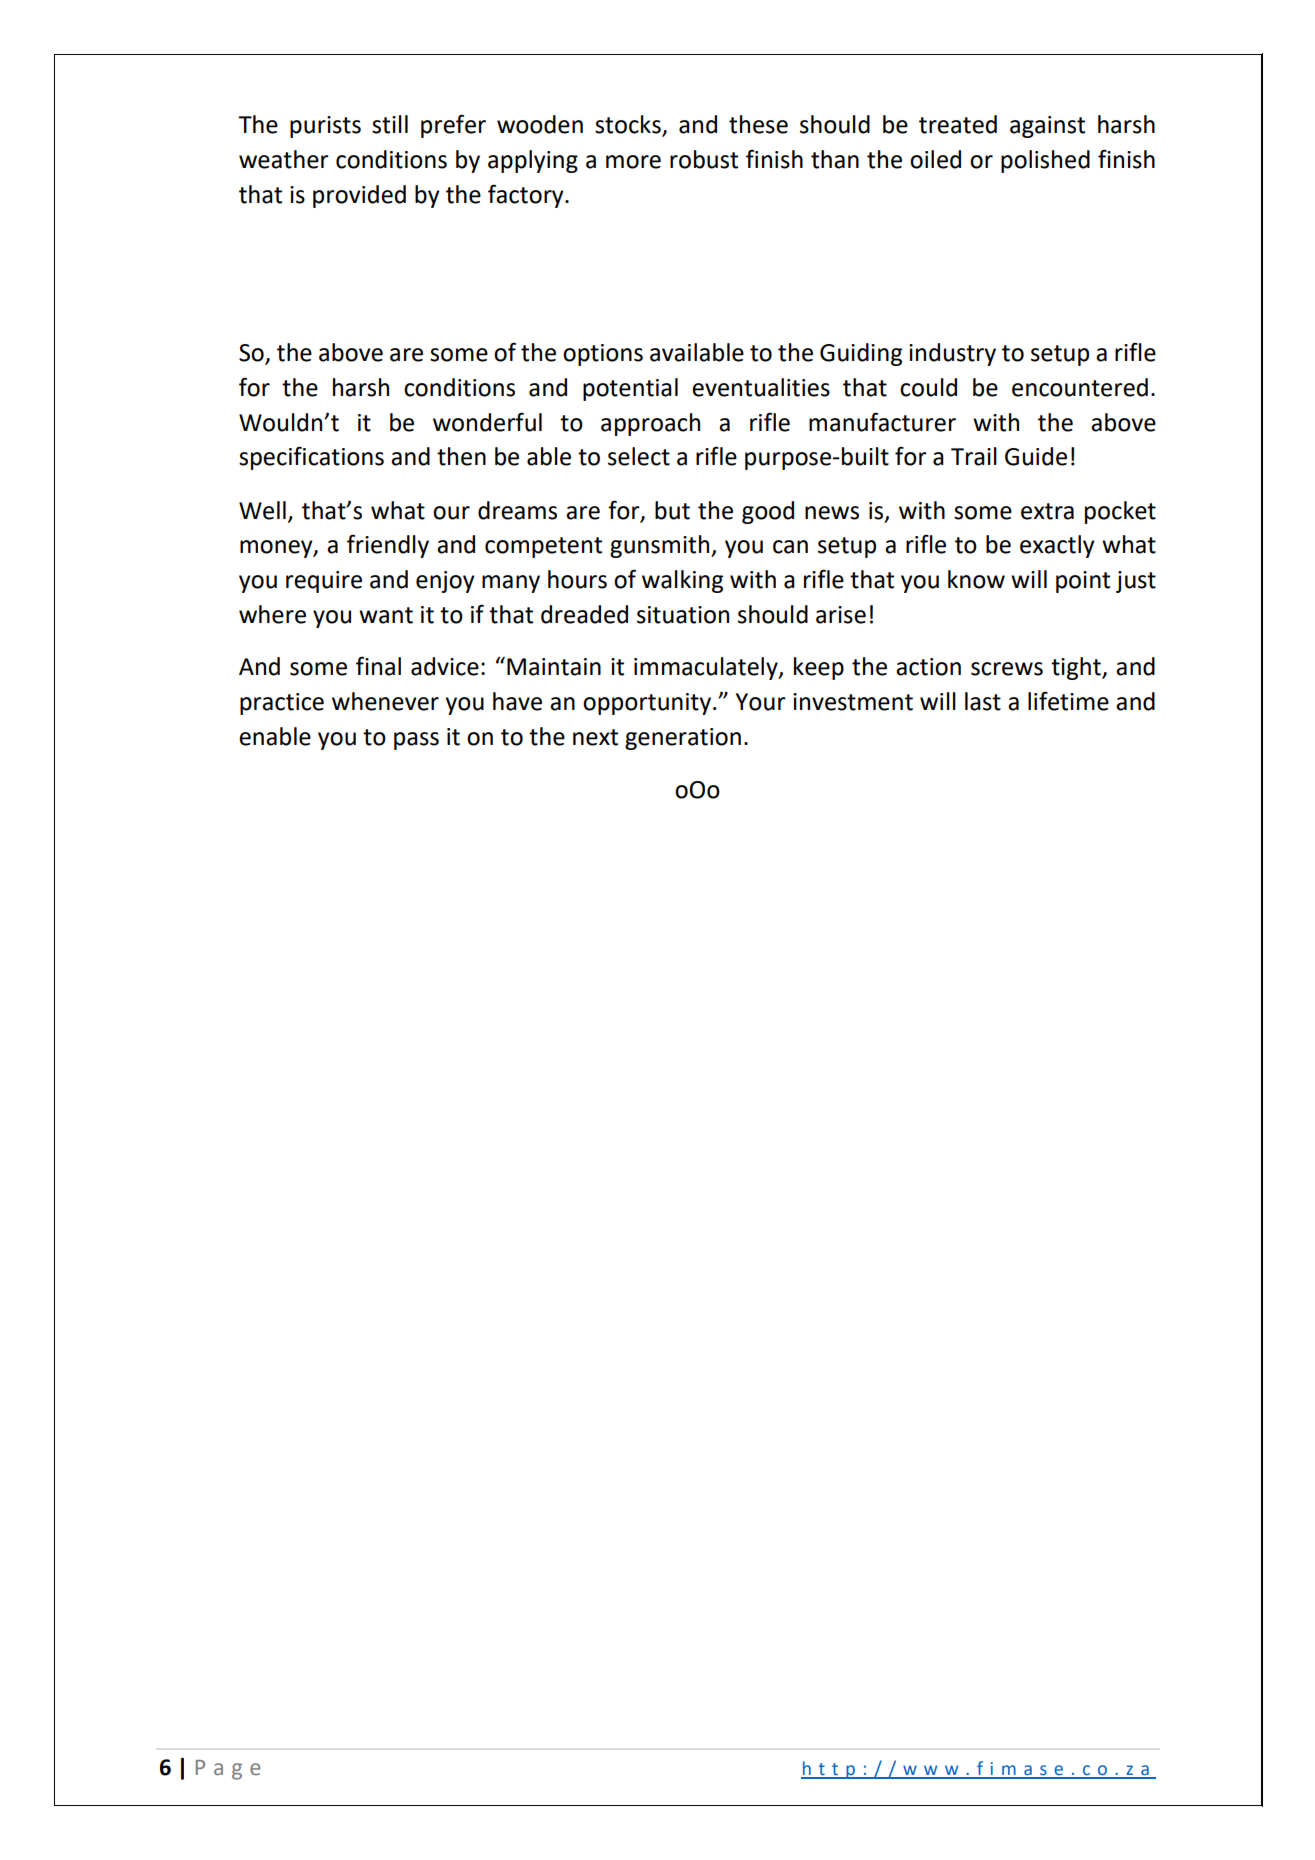 Image resolution: width=1315 pixels, height=1860 pixels. What do you see at coordinates (1045, 161) in the image?
I see `polished` at bounding box center [1045, 161].
